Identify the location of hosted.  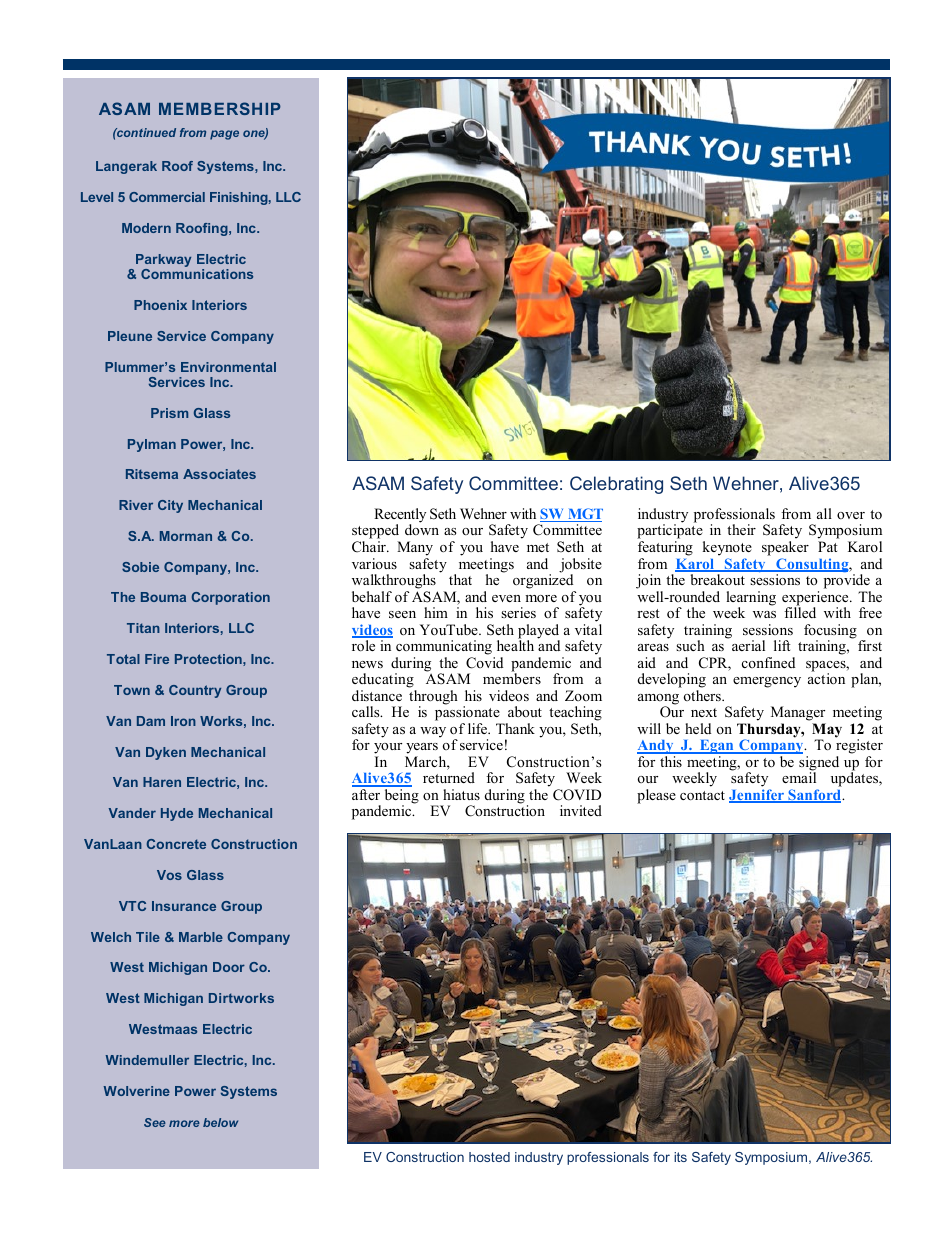
(489, 1157).
